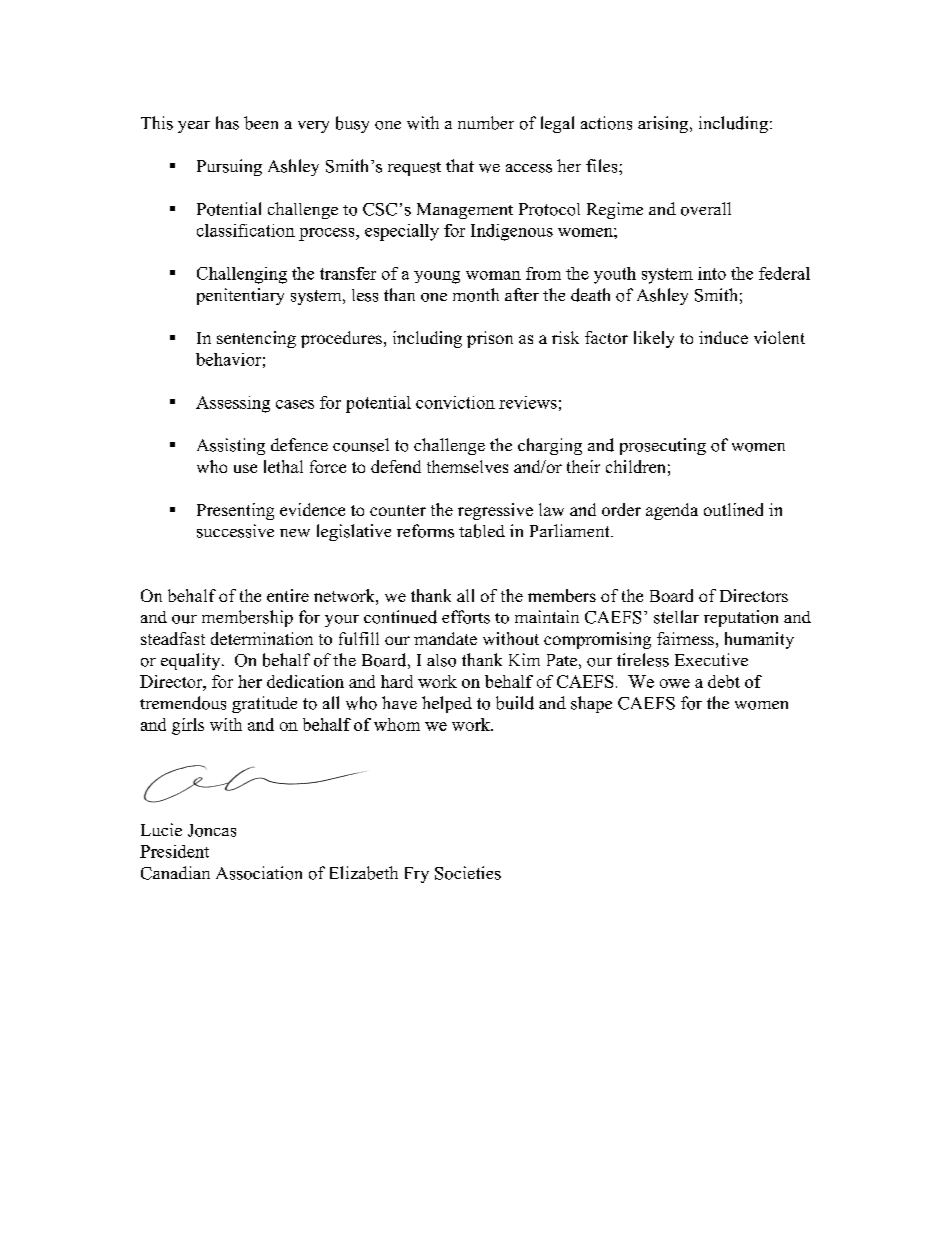  What do you see at coordinates (262, 638) in the document?
I see `determination` at bounding box center [262, 638].
